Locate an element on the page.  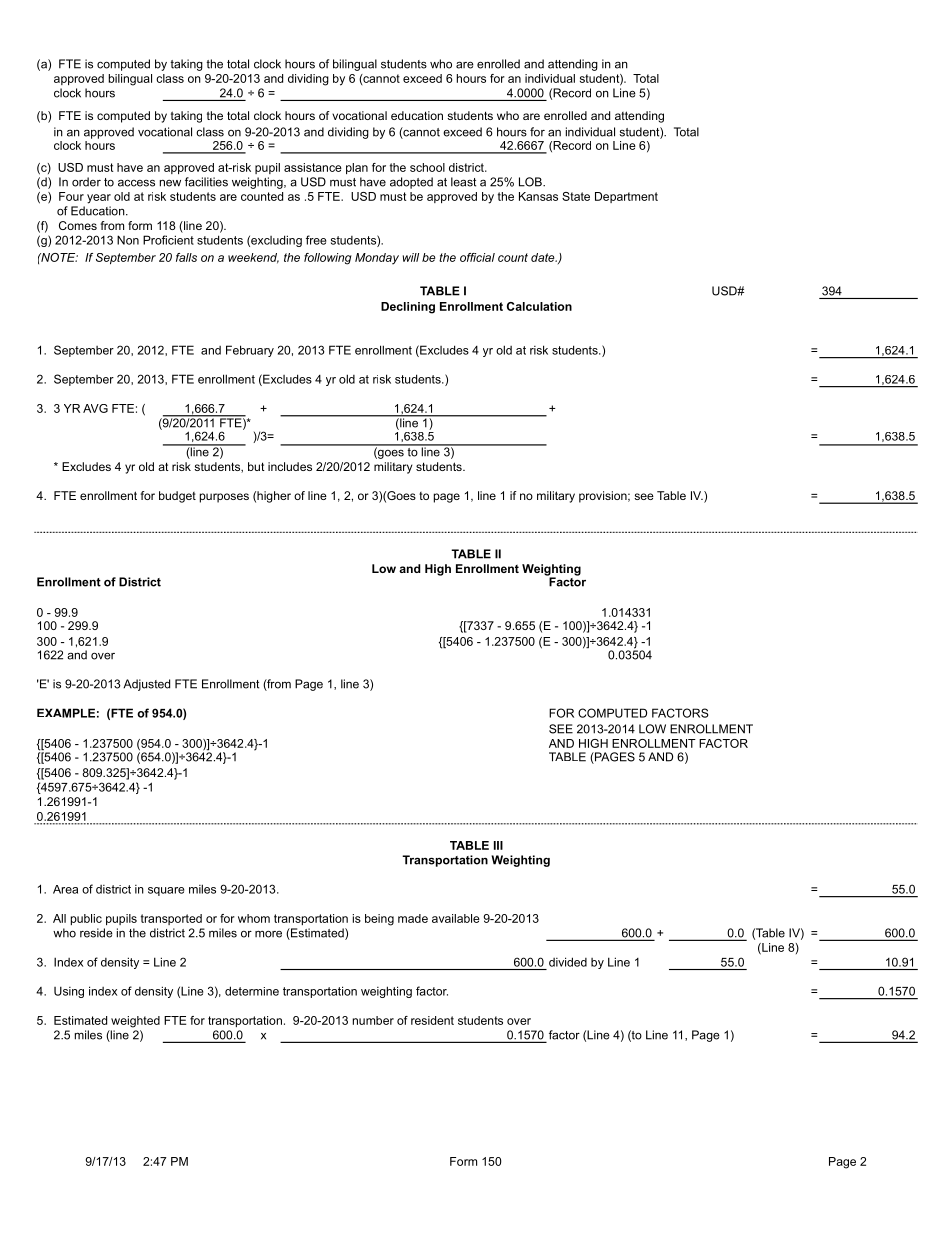
access is located at coordinates (136, 183).
